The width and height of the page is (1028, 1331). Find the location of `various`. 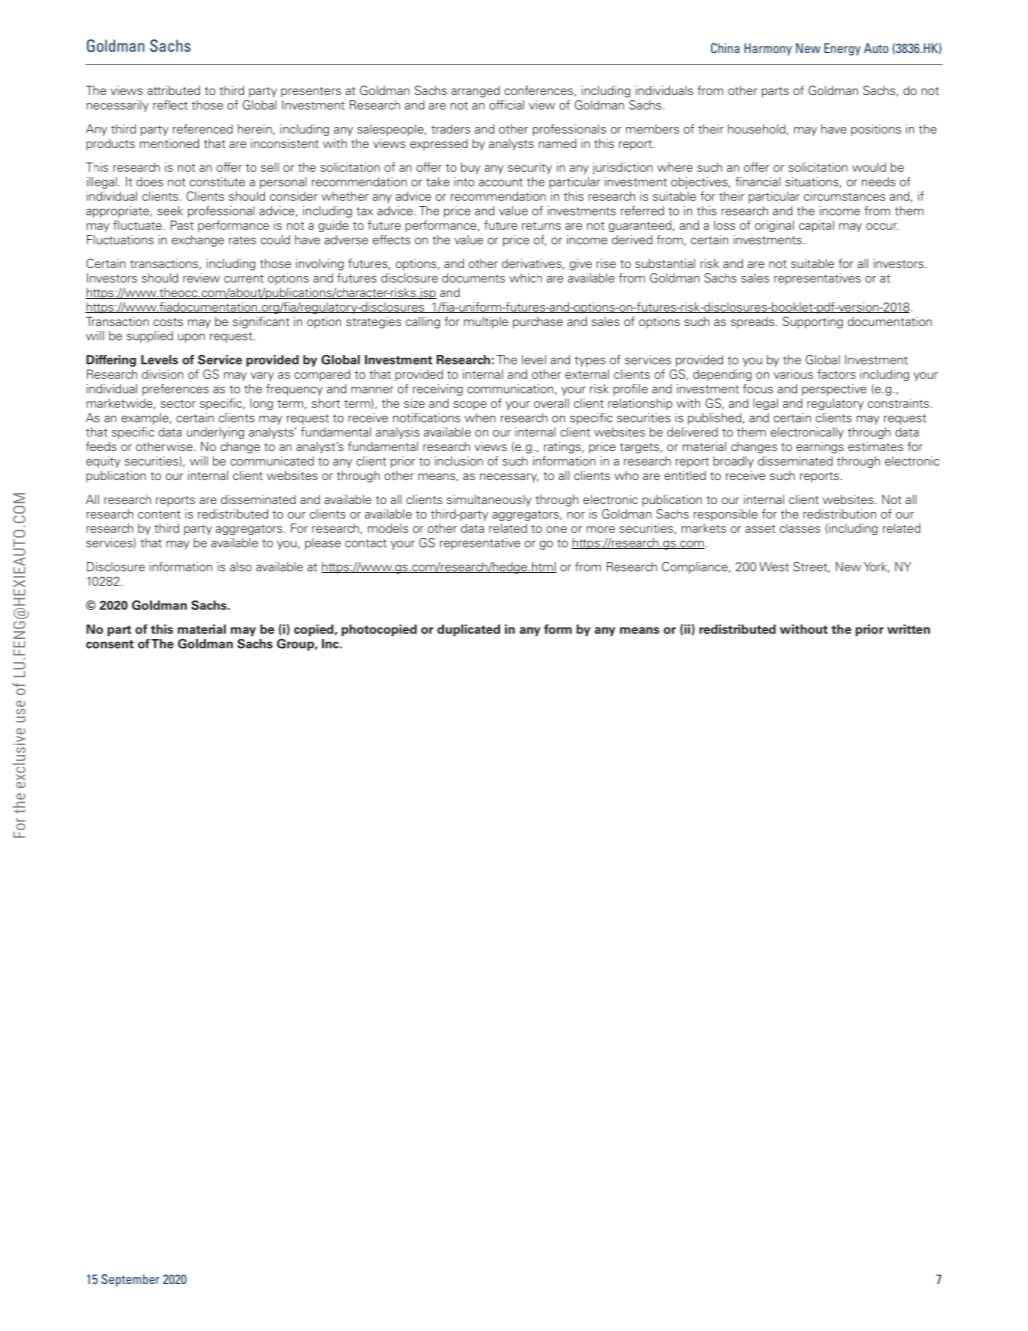

various is located at coordinates (793, 374).
